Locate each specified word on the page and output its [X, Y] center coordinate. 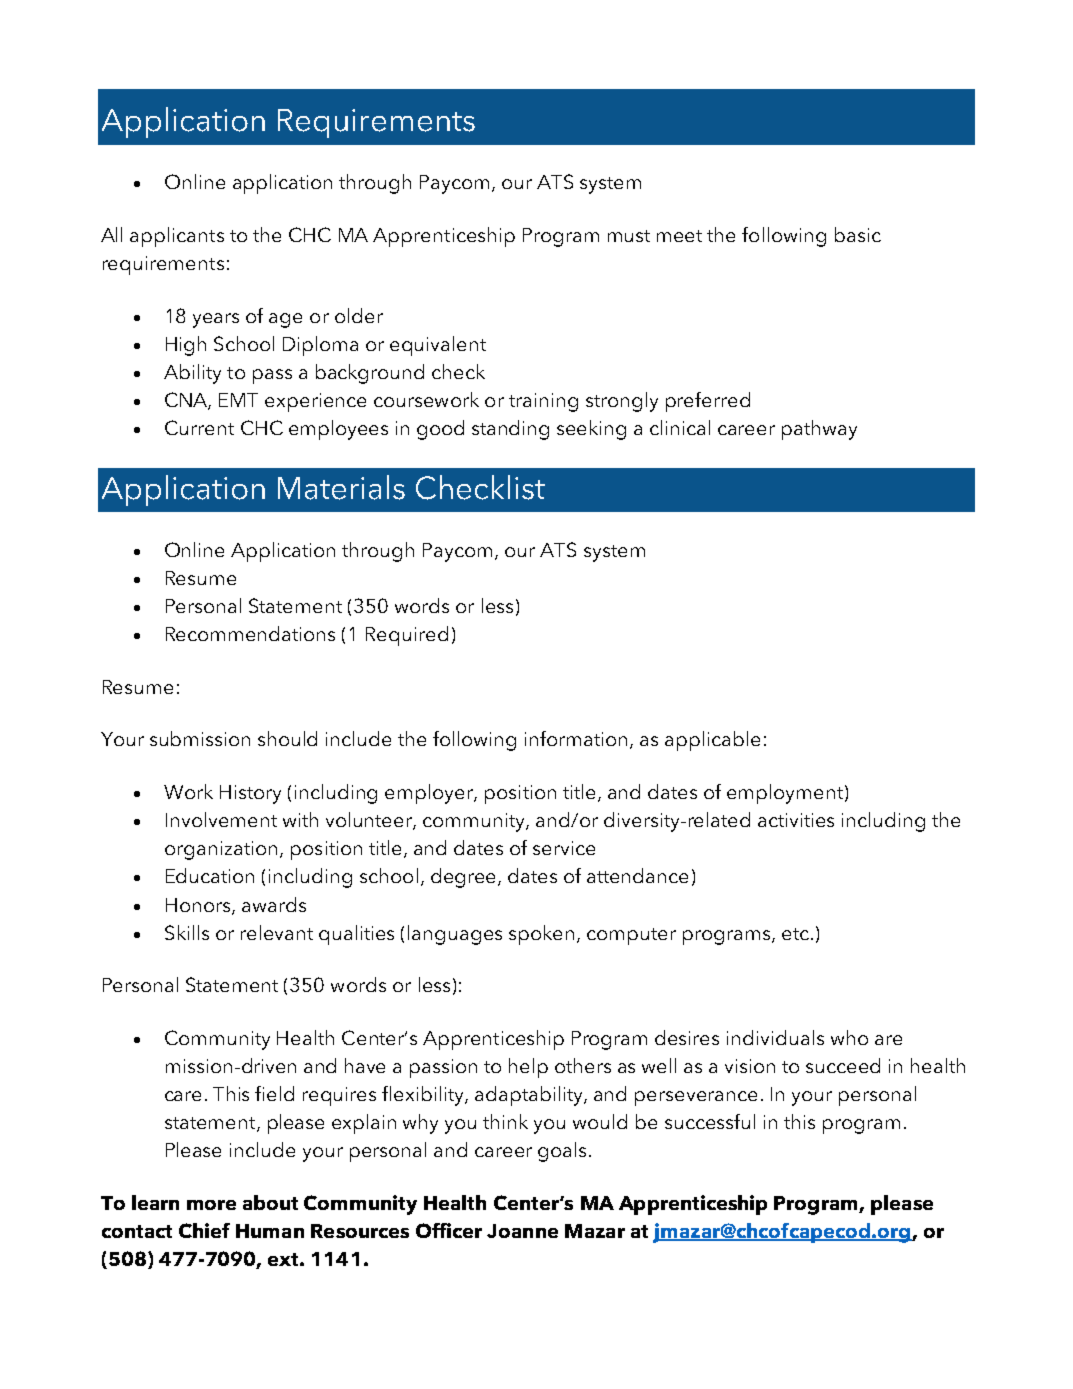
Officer [449, 1230]
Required [407, 636]
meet [679, 236]
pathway [819, 430]
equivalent [438, 346]
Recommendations [250, 633]
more [211, 1205]
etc [795, 934]
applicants [177, 237]
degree [465, 878]
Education [210, 875]
